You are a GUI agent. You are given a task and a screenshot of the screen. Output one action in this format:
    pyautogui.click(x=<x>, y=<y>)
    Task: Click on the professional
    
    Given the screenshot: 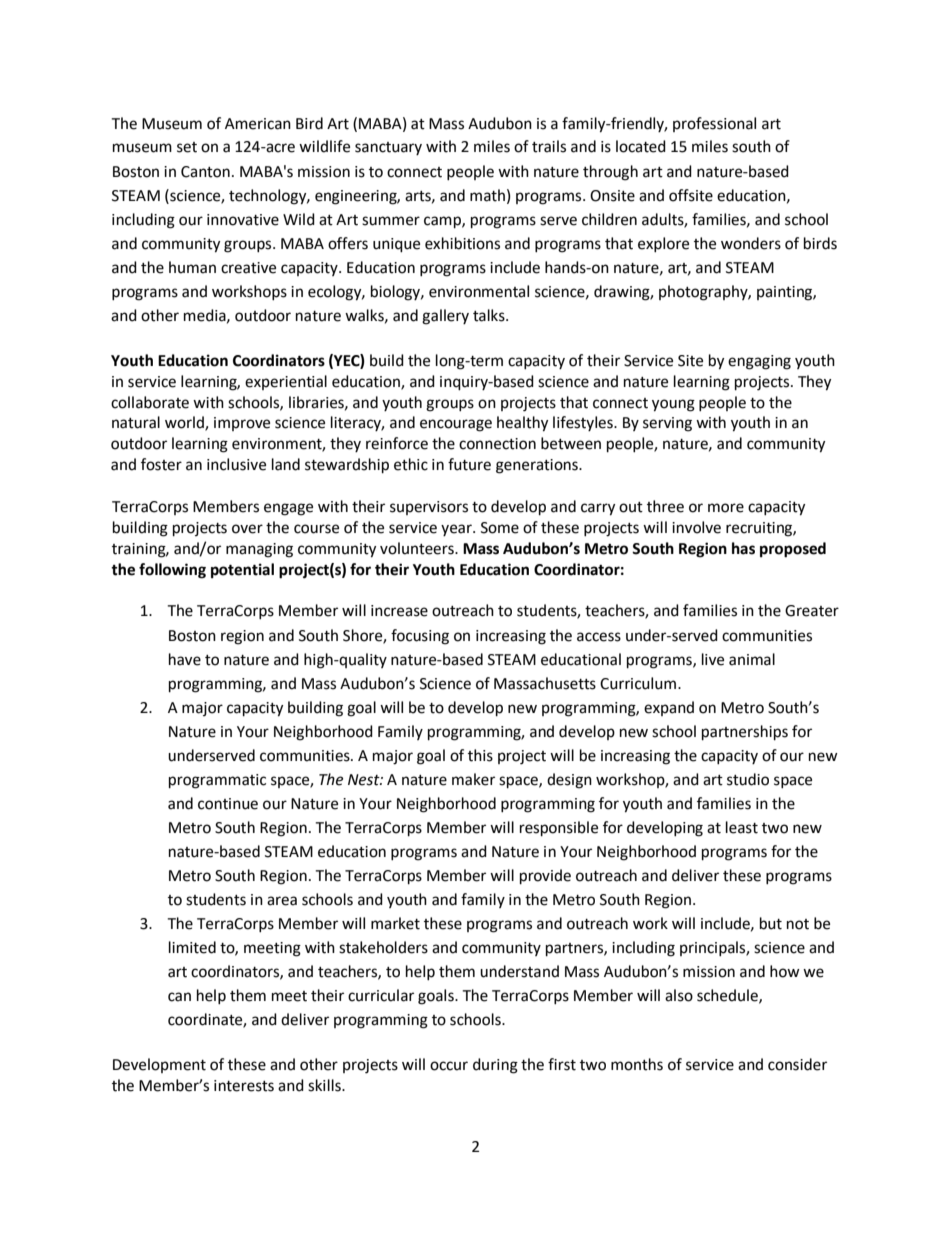 What is the action you would take?
    pyautogui.click(x=714, y=124)
